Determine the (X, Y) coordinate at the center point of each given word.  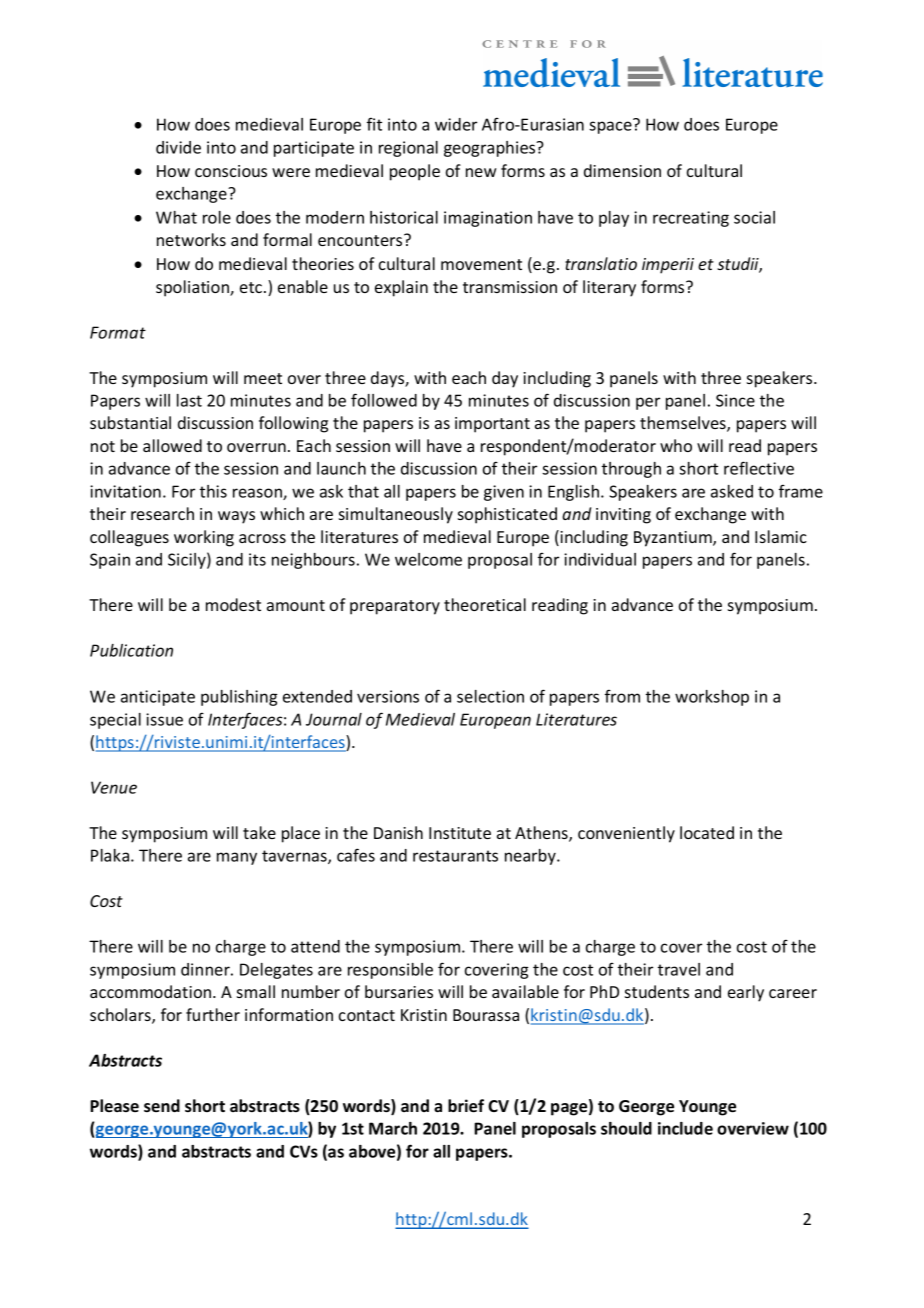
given (504, 493)
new (481, 172)
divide (178, 147)
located (707, 832)
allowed (172, 445)
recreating (691, 219)
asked (732, 491)
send (162, 1105)
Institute (460, 833)
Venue (114, 787)
